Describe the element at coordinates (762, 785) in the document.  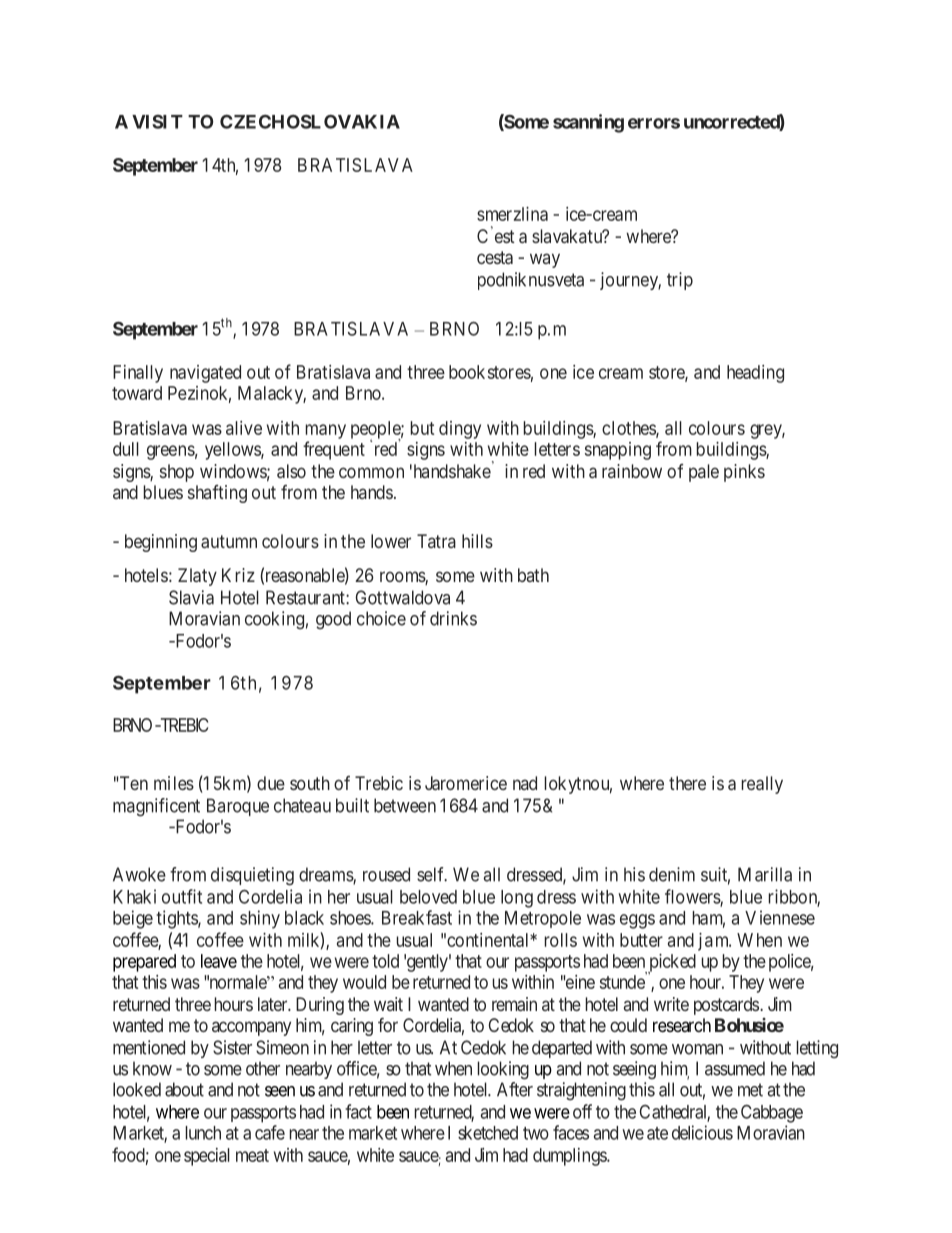
I see `really` at that location.
